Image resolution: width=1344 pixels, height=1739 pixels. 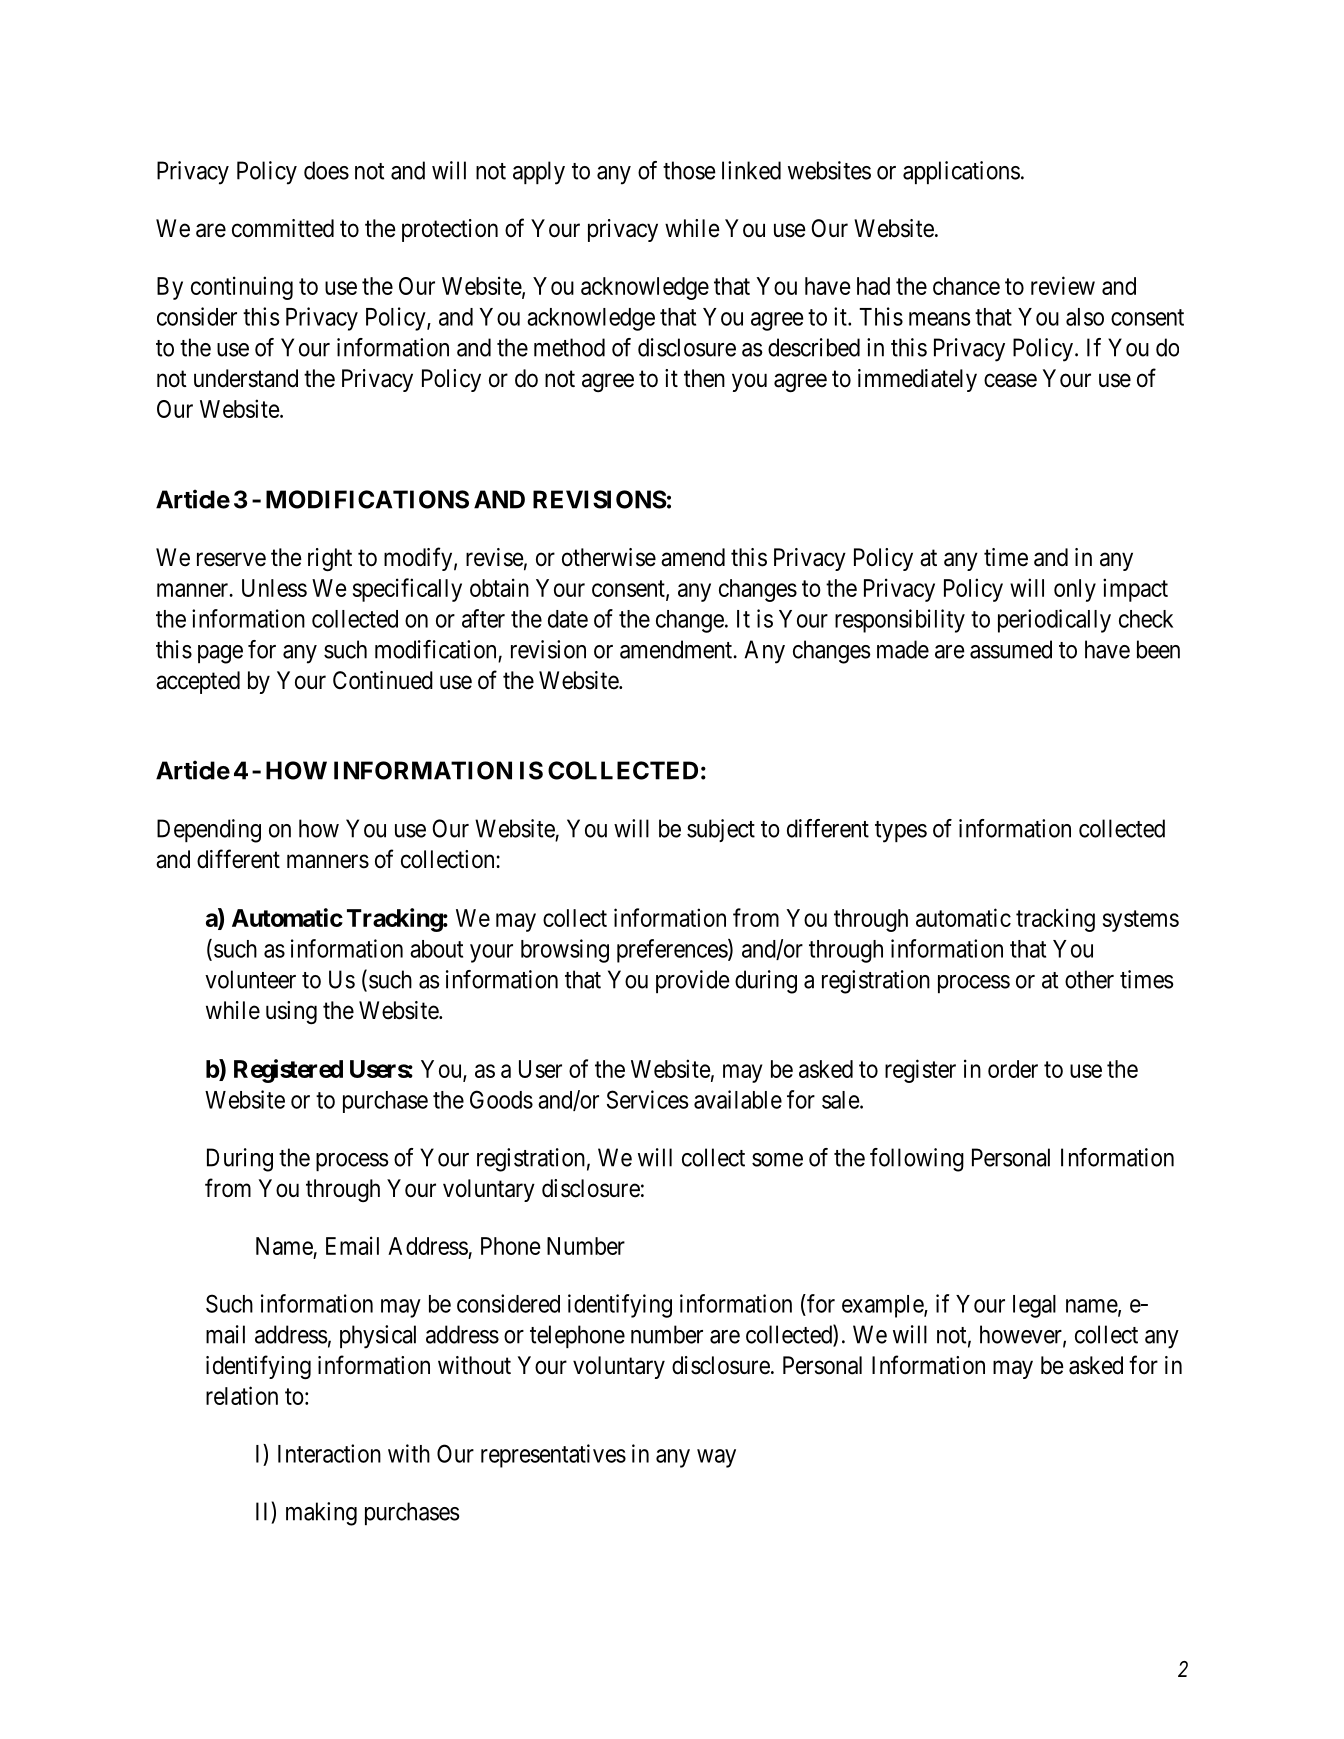 What do you see at coordinates (1054, 621) in the screenshot?
I see `periodically` at bounding box center [1054, 621].
